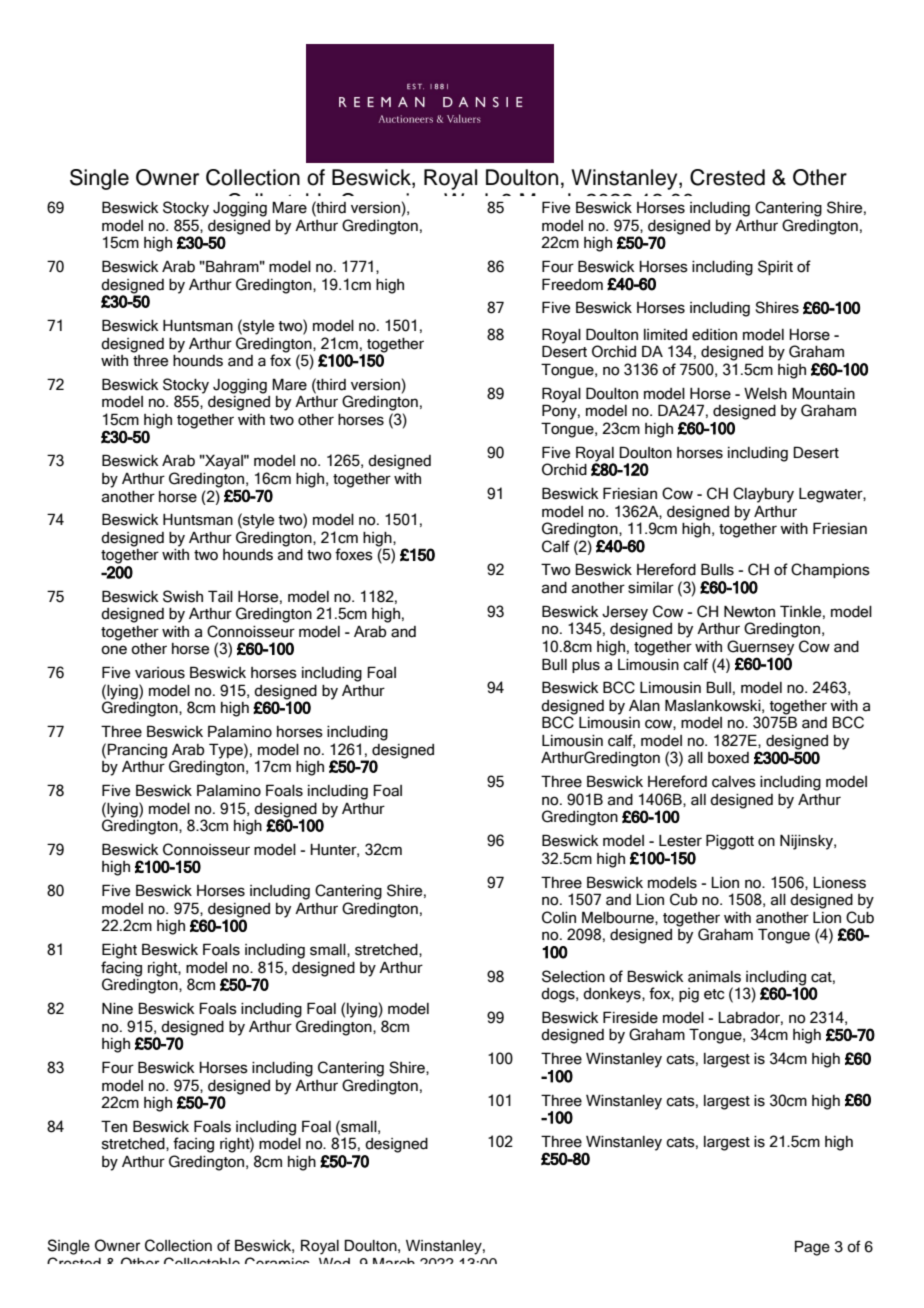 This image has width=924, height=1308. Describe the element at coordinates (114, 1126) in the image. I see `Ten` at that location.
